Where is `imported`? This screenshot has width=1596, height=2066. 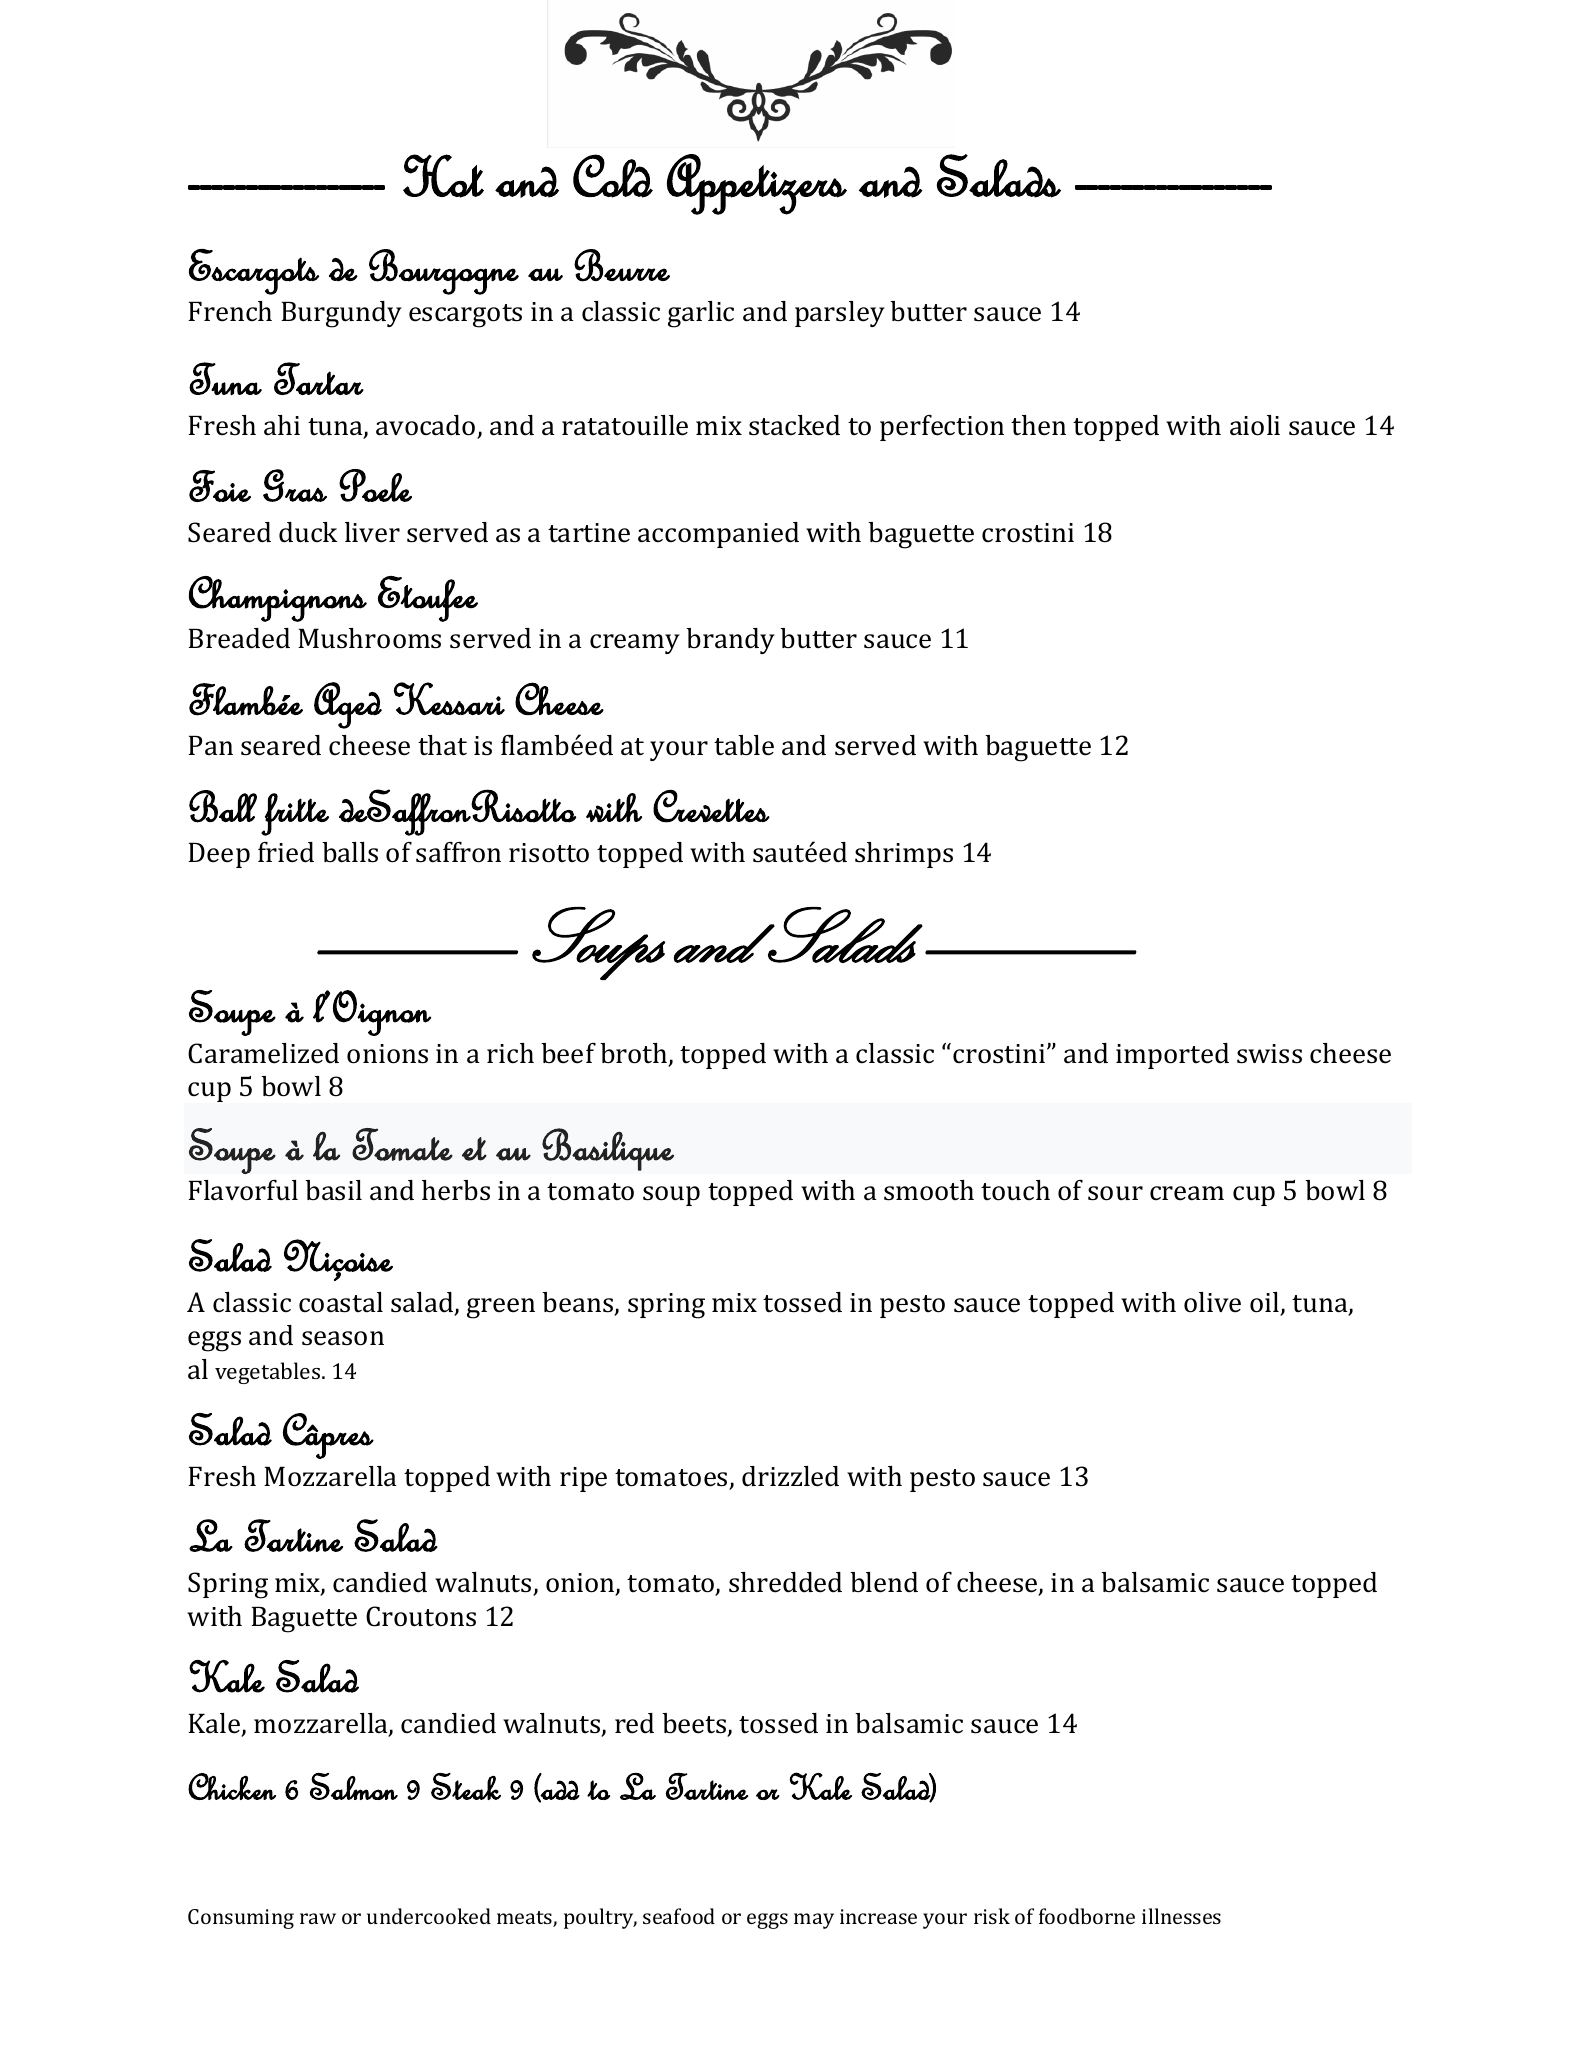
imported is located at coordinates (1172, 1056).
